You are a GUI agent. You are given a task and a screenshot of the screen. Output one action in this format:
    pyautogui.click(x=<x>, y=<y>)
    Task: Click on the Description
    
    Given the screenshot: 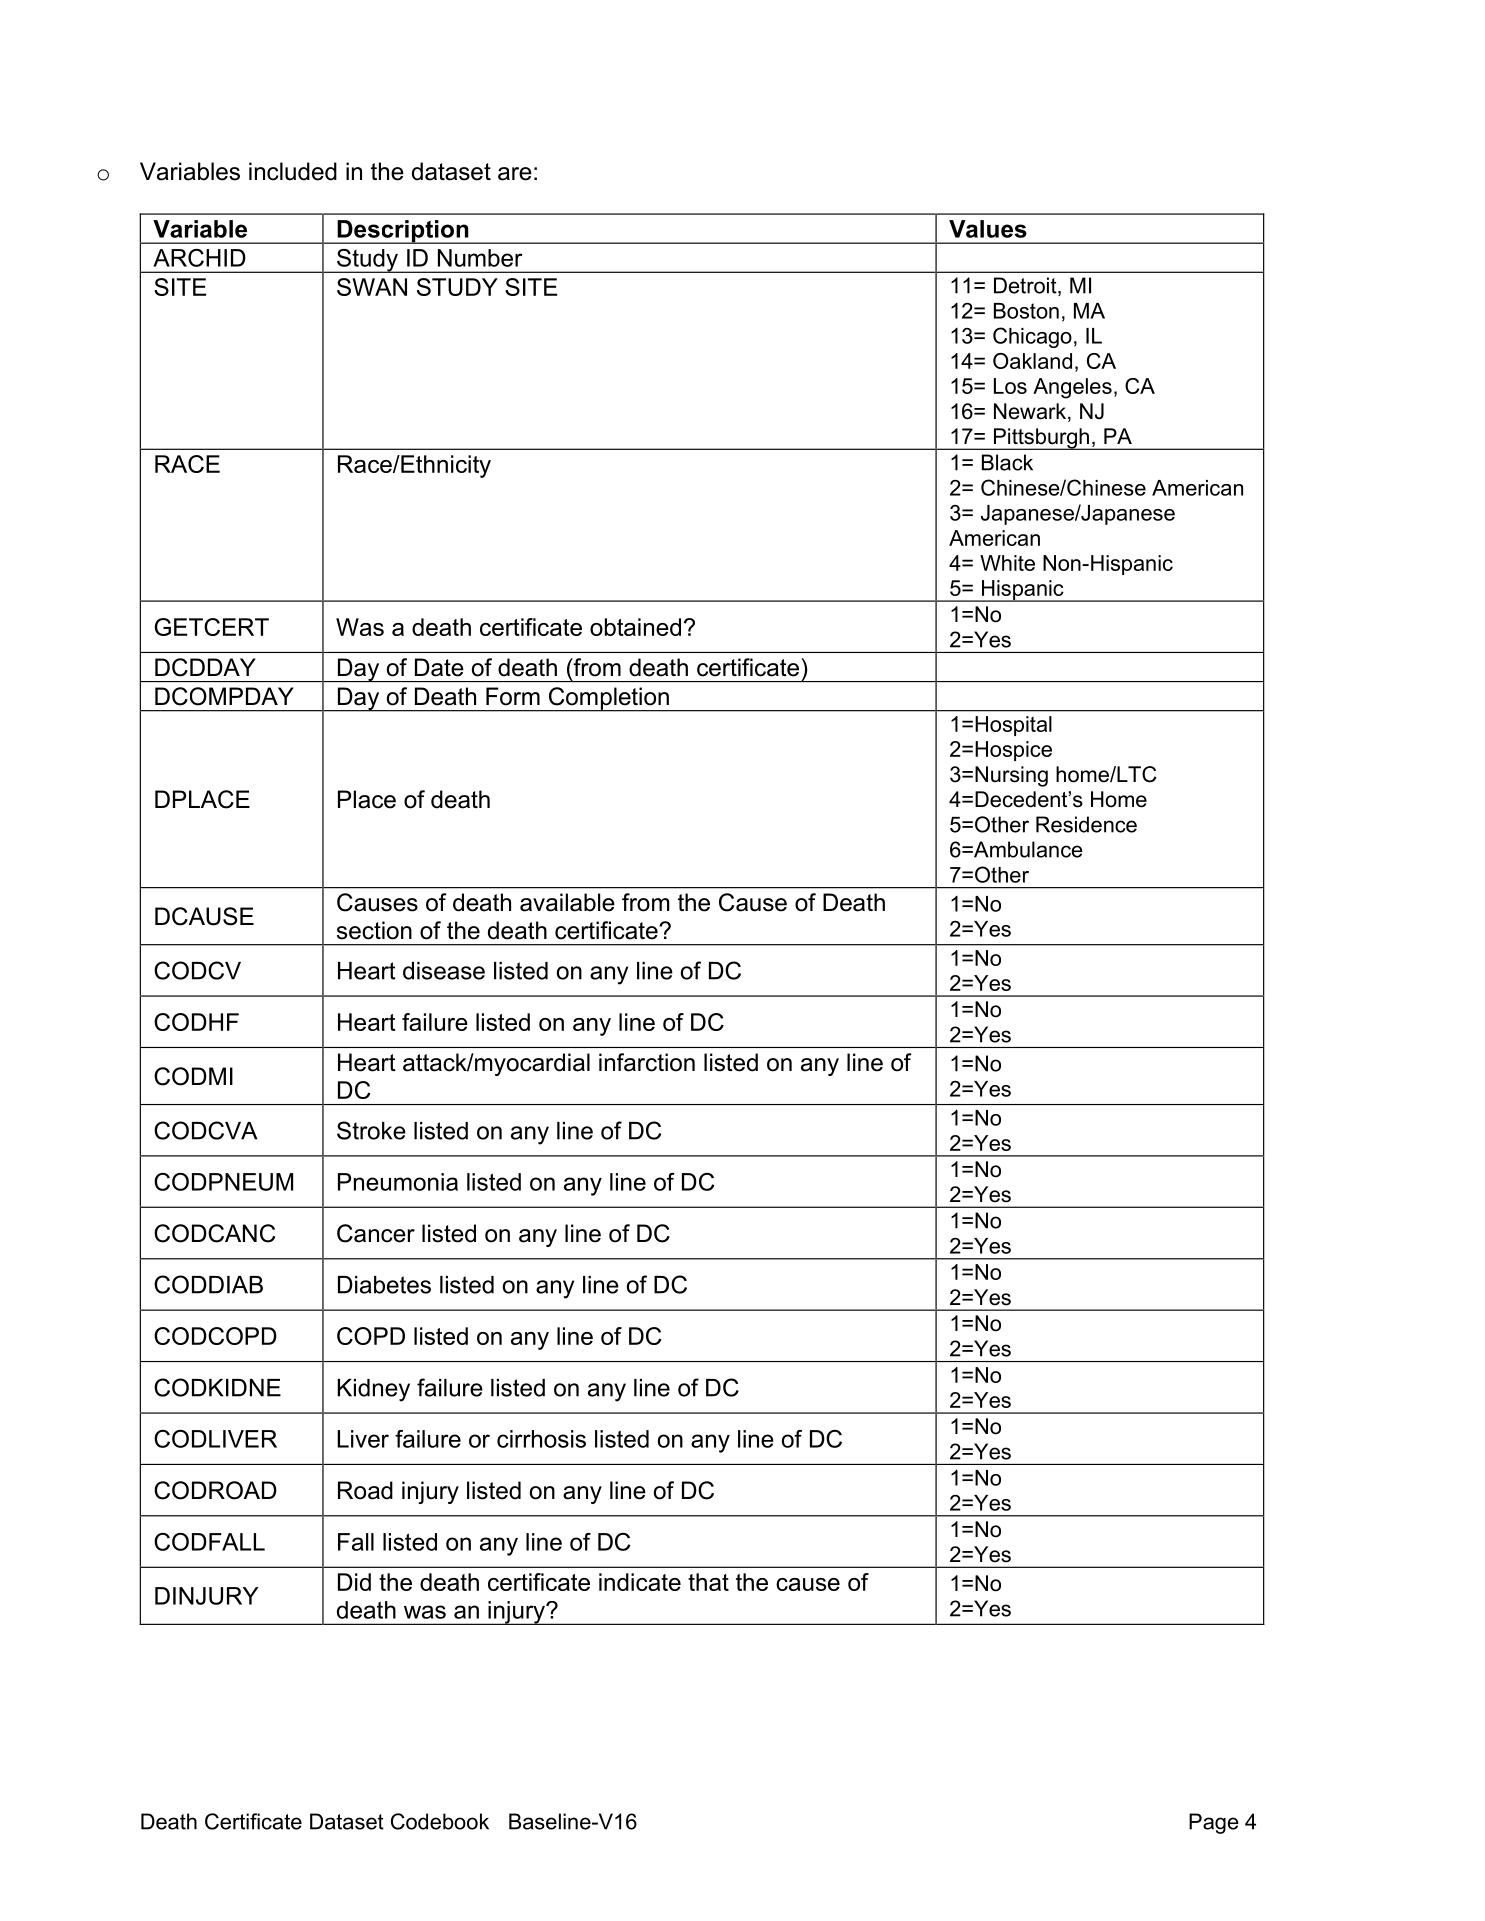 What is the action you would take?
    pyautogui.click(x=403, y=232)
